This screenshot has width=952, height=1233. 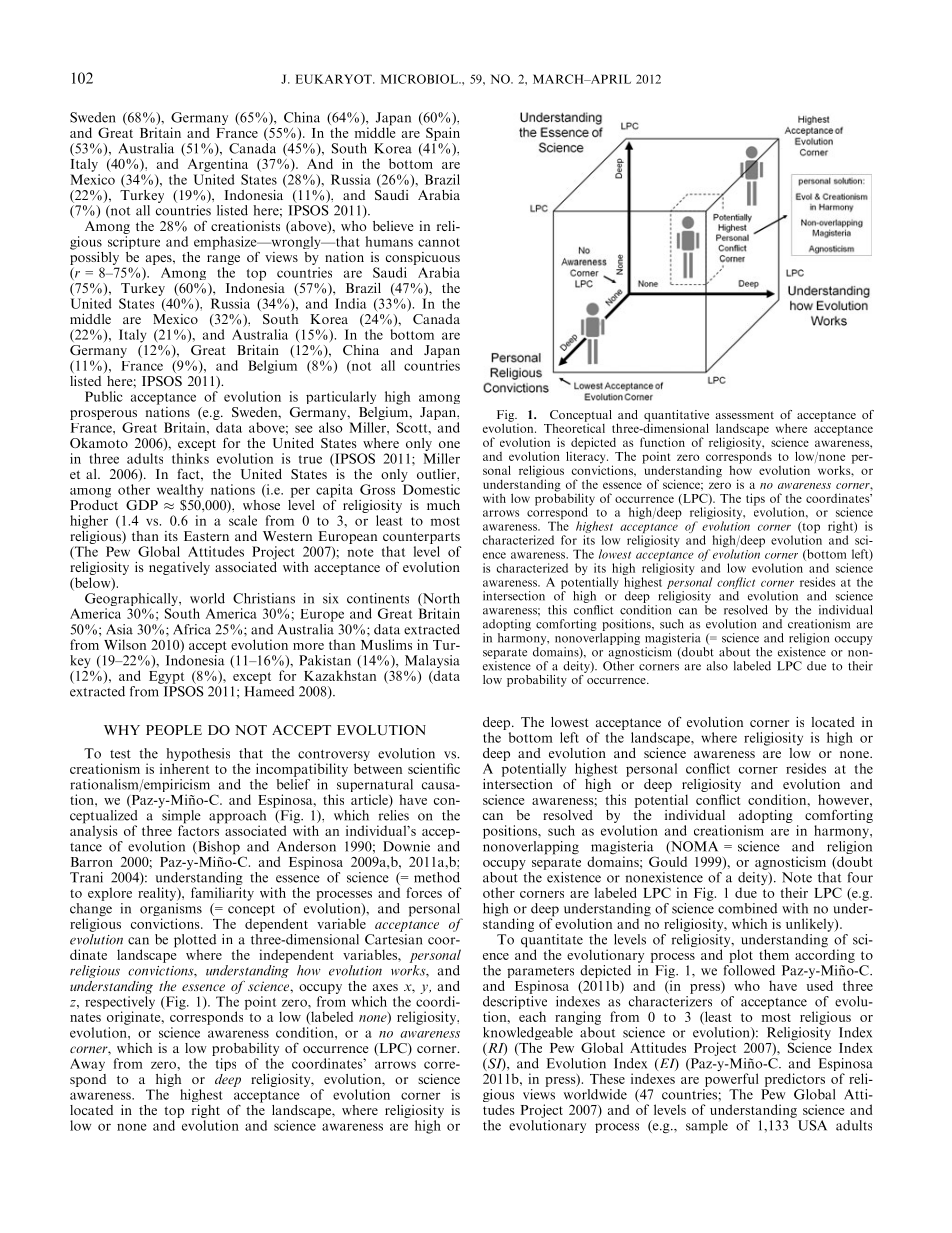 What do you see at coordinates (744, 415) in the screenshot?
I see `assessment` at bounding box center [744, 415].
